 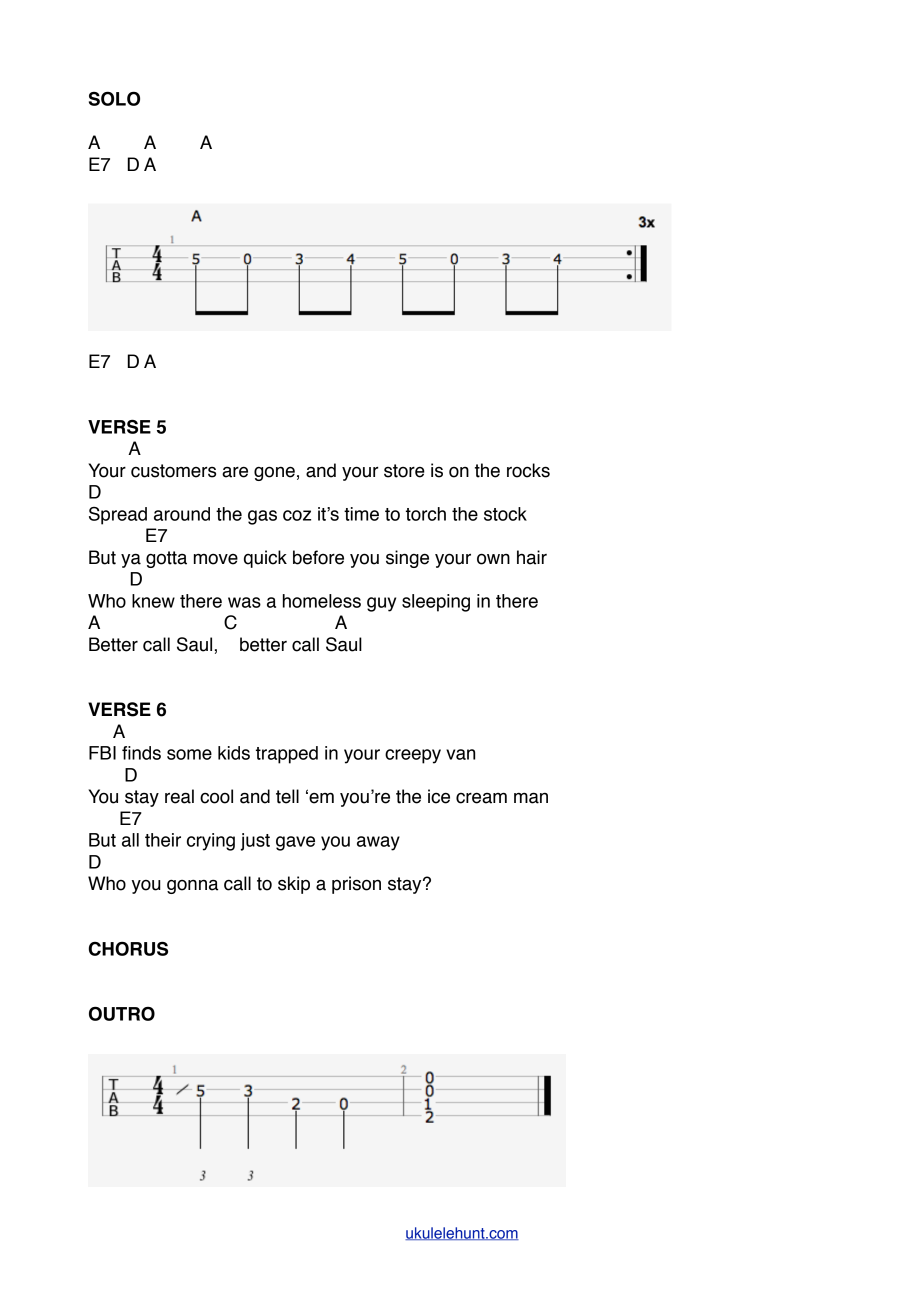 What do you see at coordinates (436, 603) in the image?
I see `sleeping` at bounding box center [436, 603].
